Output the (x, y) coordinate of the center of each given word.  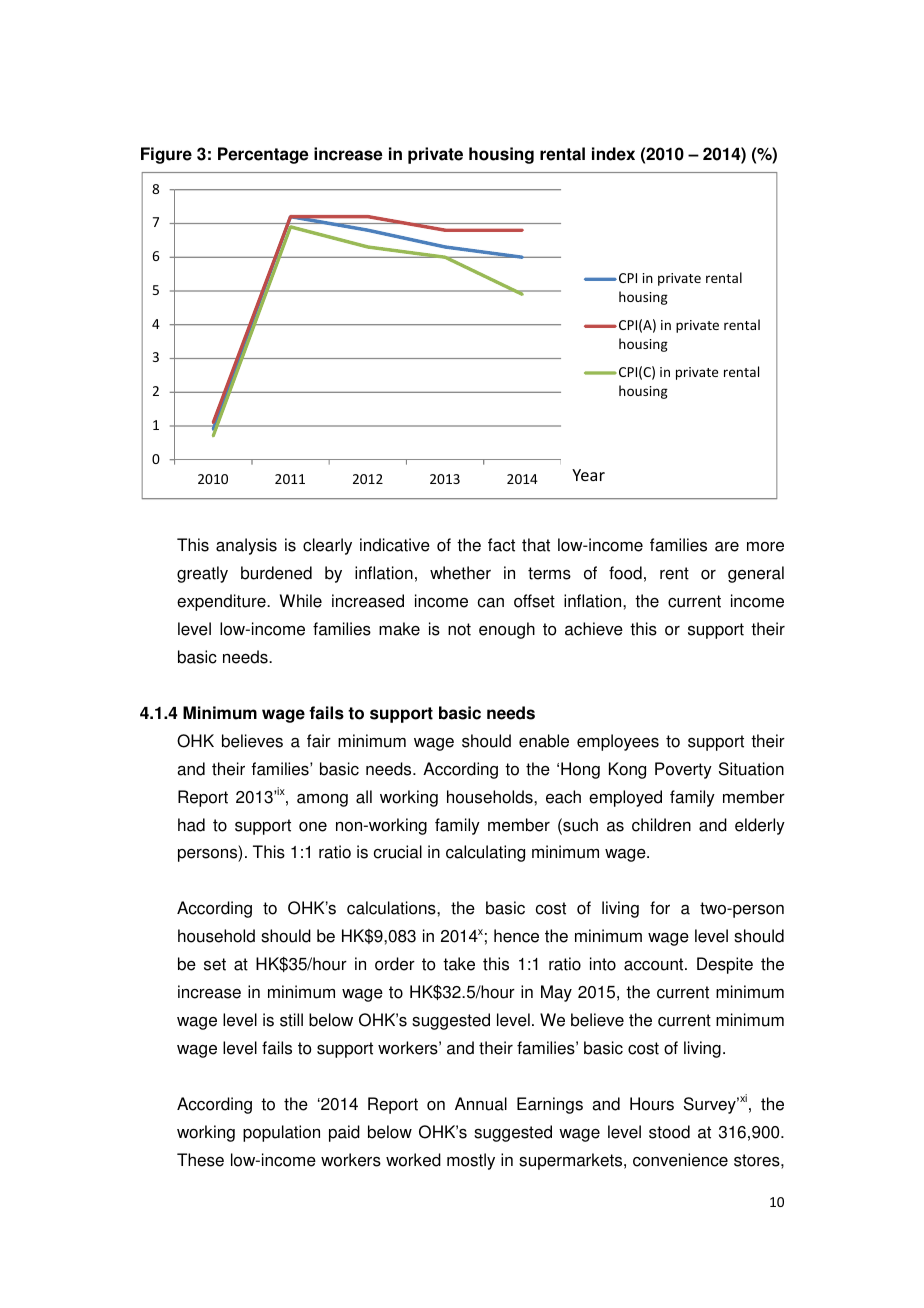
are (727, 546)
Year (588, 475)
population (281, 1133)
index (613, 154)
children (661, 825)
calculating (485, 853)
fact (501, 545)
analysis (246, 546)
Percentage (263, 155)
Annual (481, 1104)
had (191, 825)
